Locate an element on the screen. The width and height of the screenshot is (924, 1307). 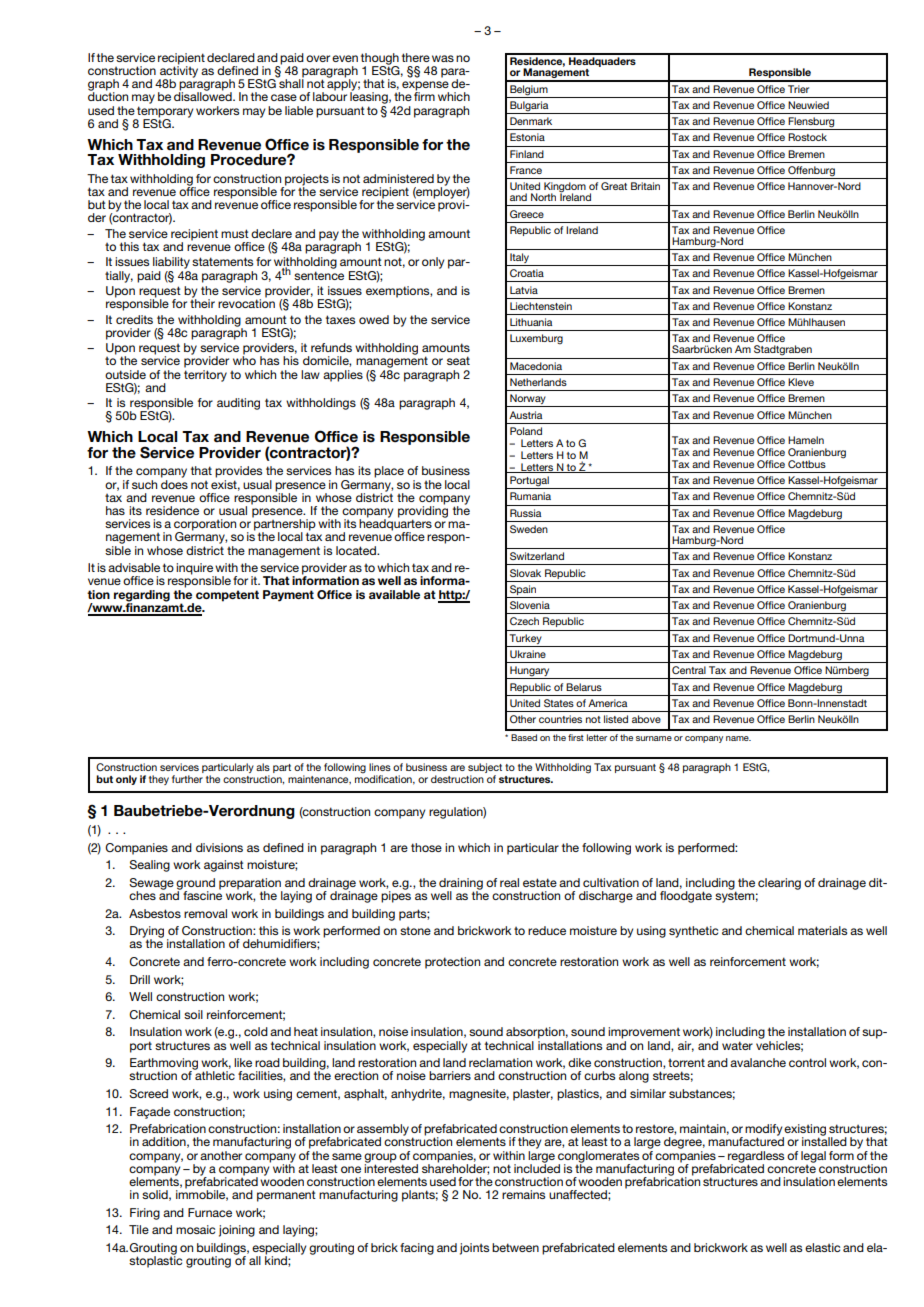
joints is located at coordinates (474, 1249).
